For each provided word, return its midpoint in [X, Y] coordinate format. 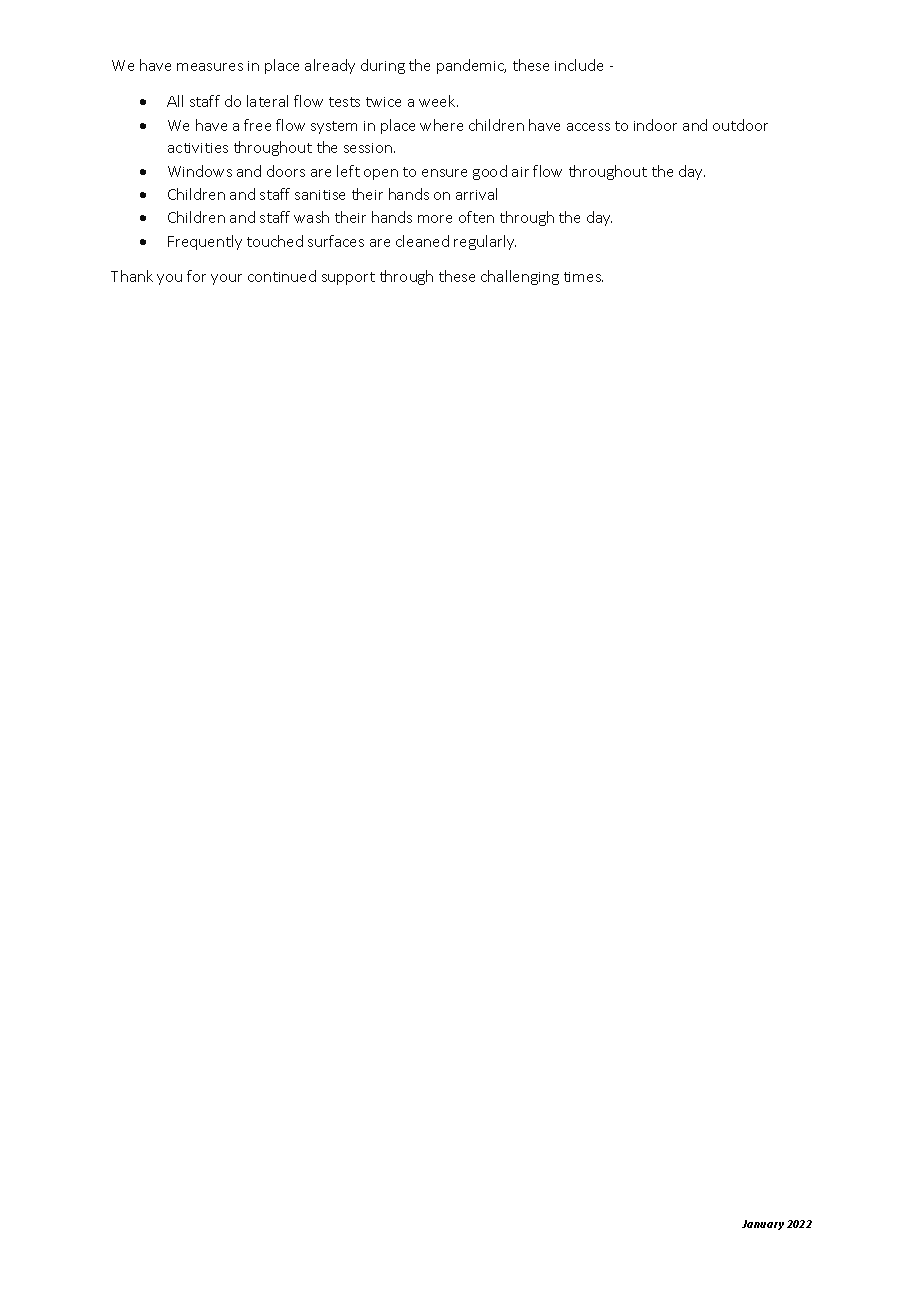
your [226, 279]
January [763, 1225]
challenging [520, 277]
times [583, 277]
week [438, 101]
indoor [655, 125]
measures [210, 67]
